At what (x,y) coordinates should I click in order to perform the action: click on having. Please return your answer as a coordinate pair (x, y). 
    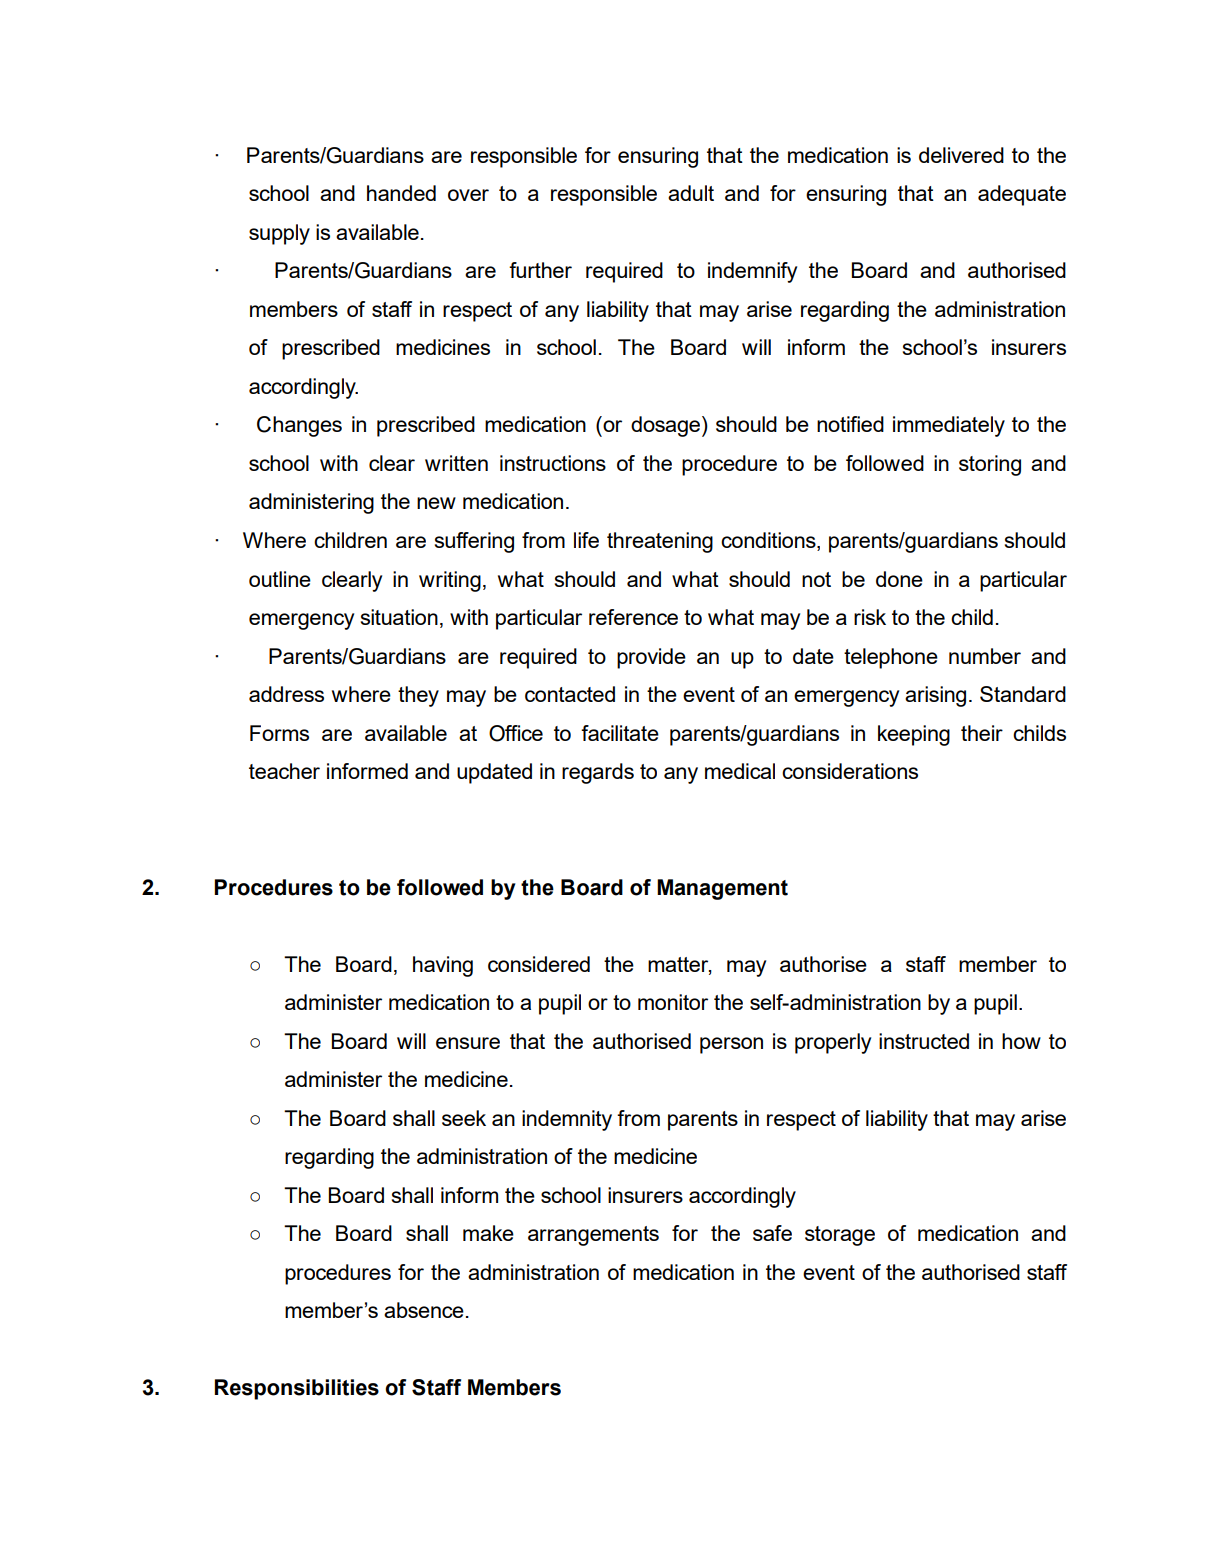
    Looking at the image, I should click on (443, 966).
